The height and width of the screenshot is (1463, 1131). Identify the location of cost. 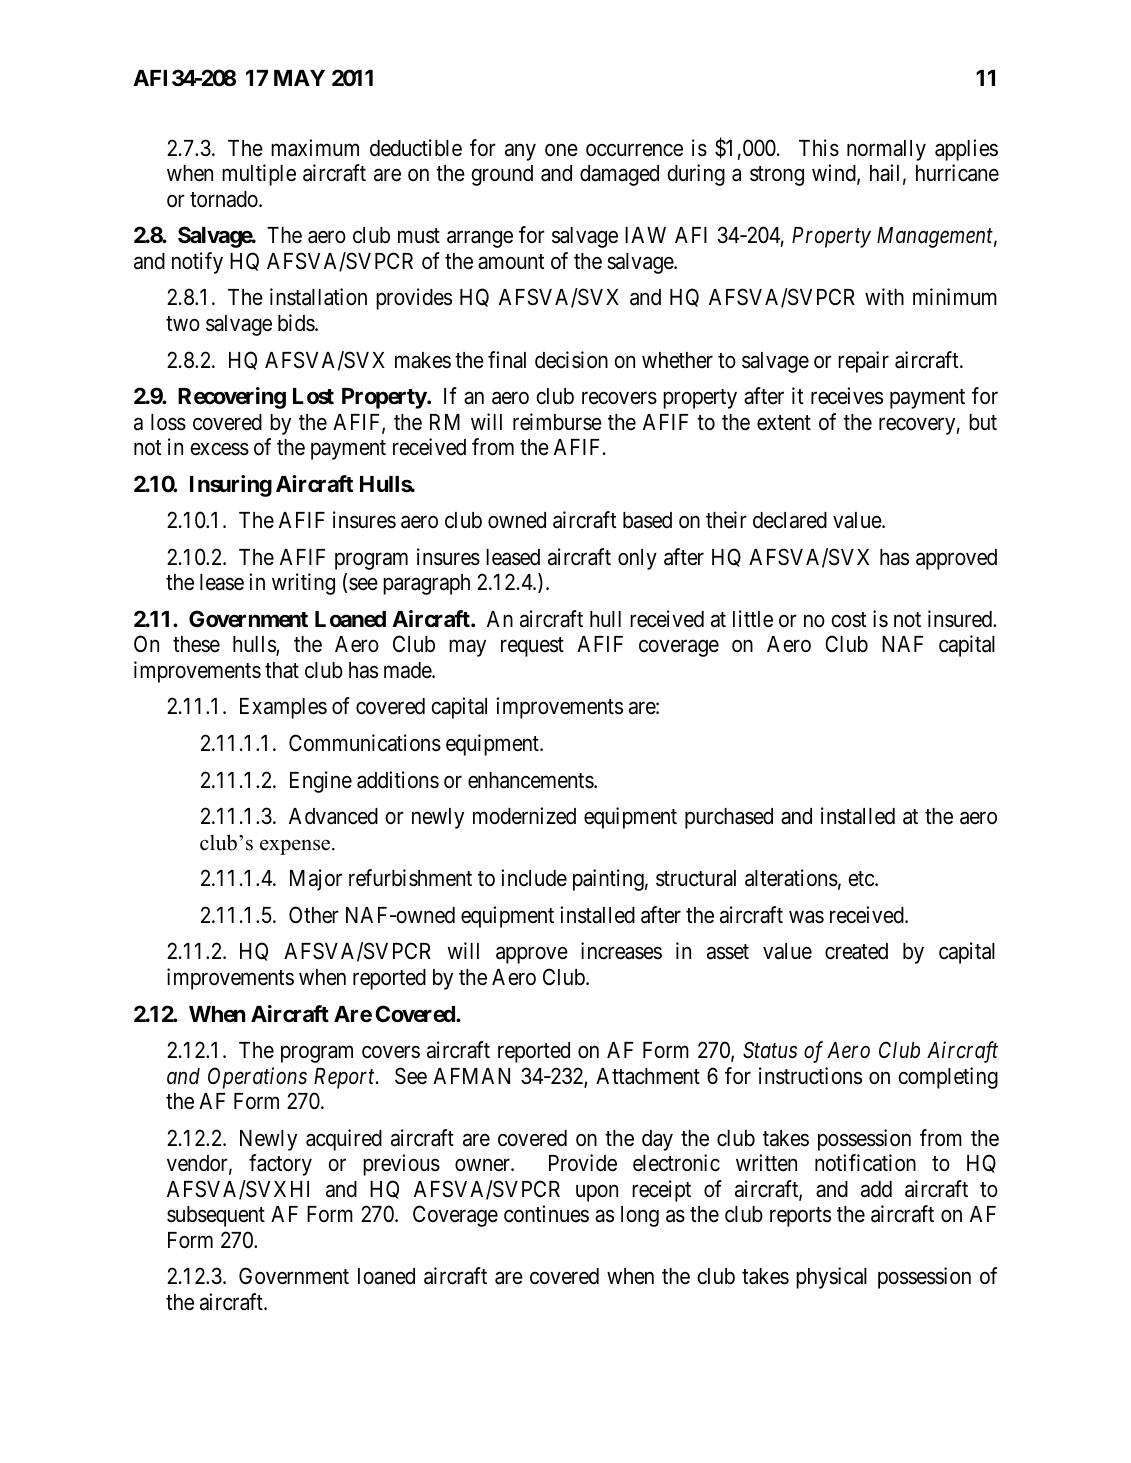
(849, 620).
